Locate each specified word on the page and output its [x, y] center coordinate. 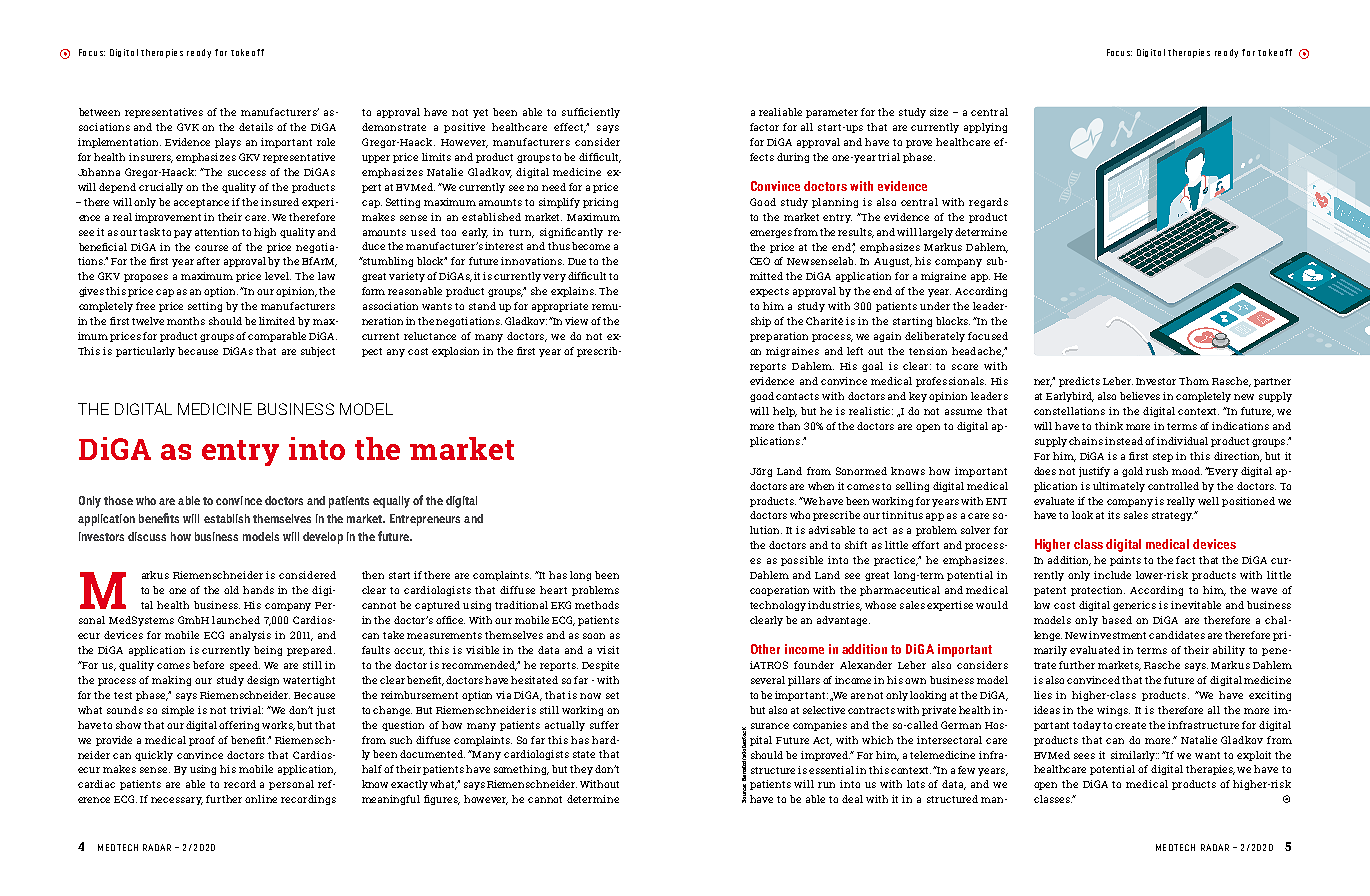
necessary [177, 801]
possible [802, 561]
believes [1140, 396]
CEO [760, 261]
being [268, 651]
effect [570, 128]
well [1208, 501]
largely [937, 233]
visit [608, 650]
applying [985, 128]
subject [318, 352]
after [208, 261]
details [256, 127]
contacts [797, 396]
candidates [1177, 635]
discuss [147, 536]
